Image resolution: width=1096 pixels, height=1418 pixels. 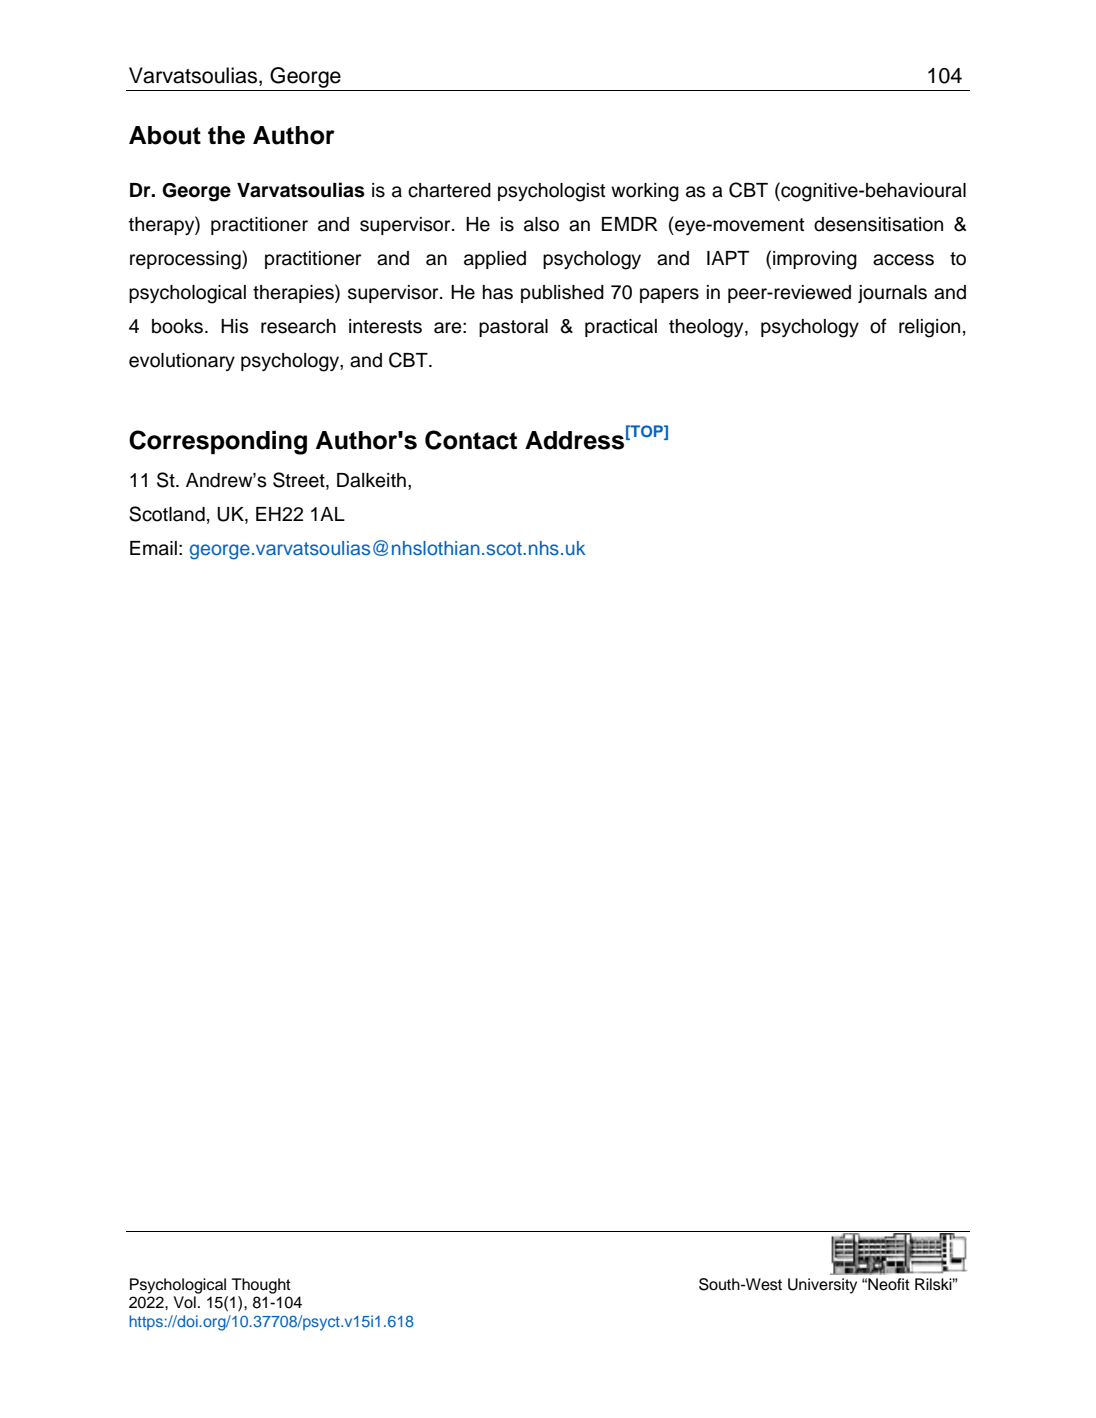 I want to click on religion, so click(x=929, y=328).
